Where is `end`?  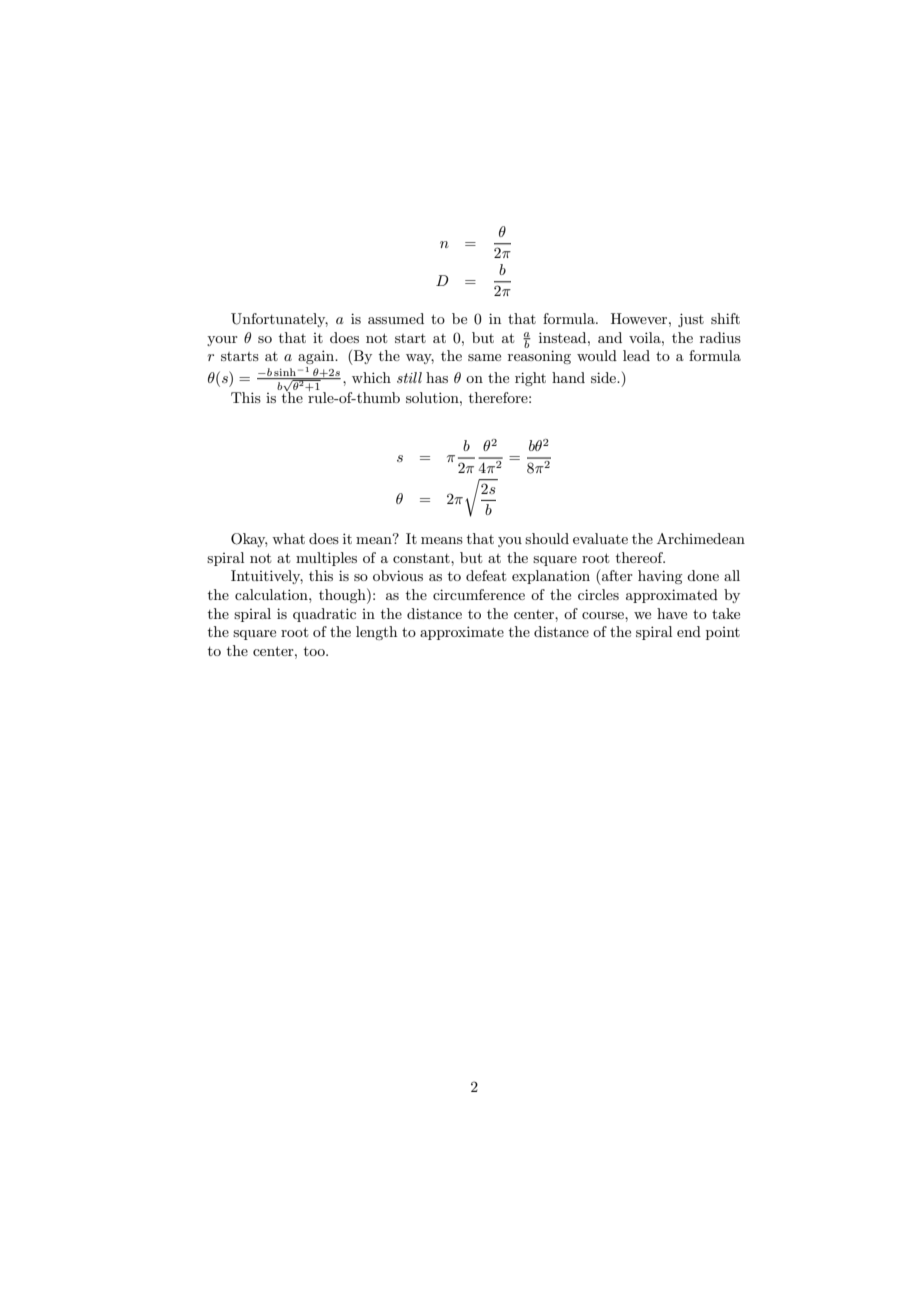
end is located at coordinates (689, 631).
